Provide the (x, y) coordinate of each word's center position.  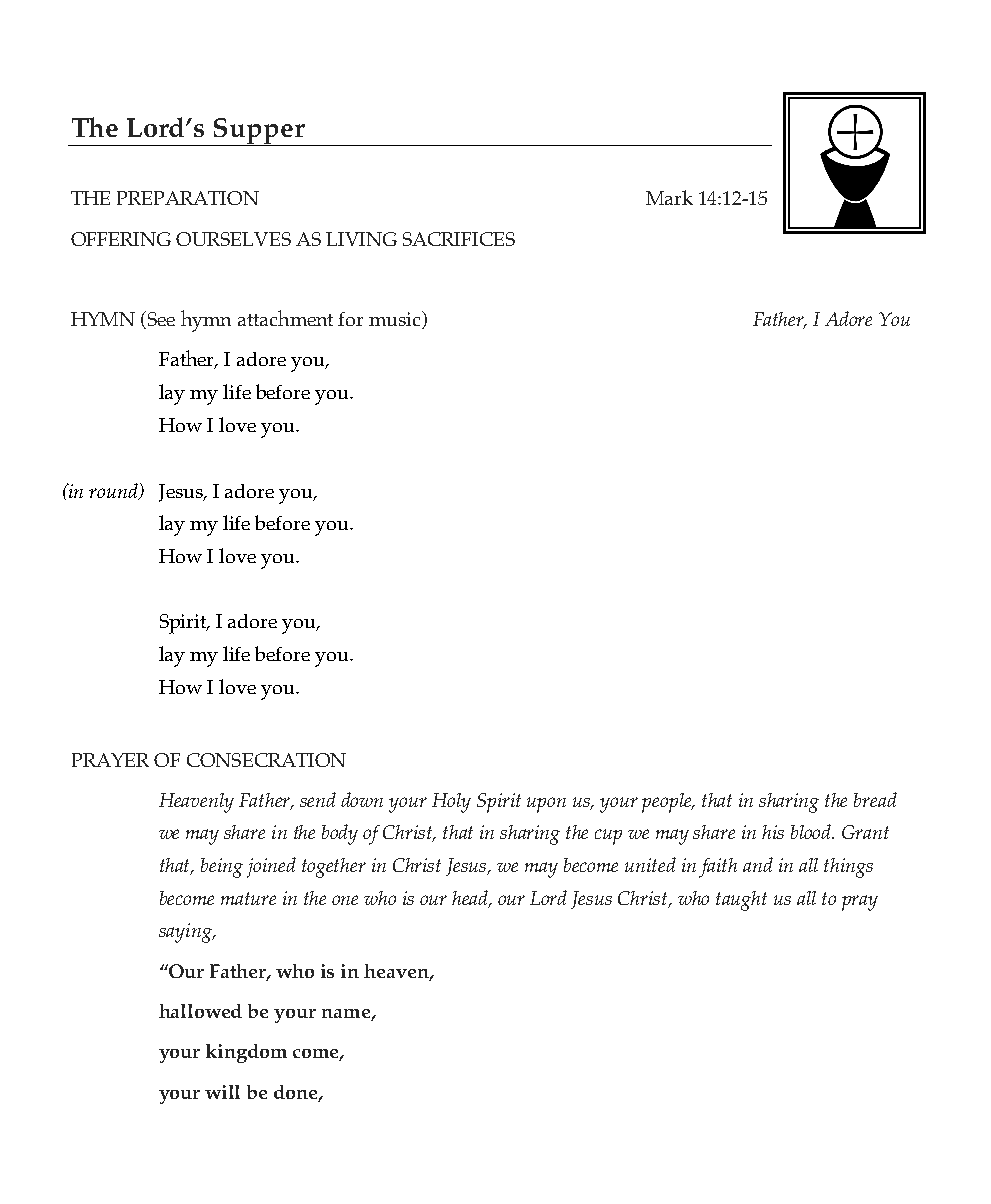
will (222, 1092)
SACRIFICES (459, 239)
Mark (669, 197)
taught (741, 901)
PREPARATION (188, 198)
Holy (451, 803)
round (114, 491)
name (347, 1015)
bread (875, 799)
